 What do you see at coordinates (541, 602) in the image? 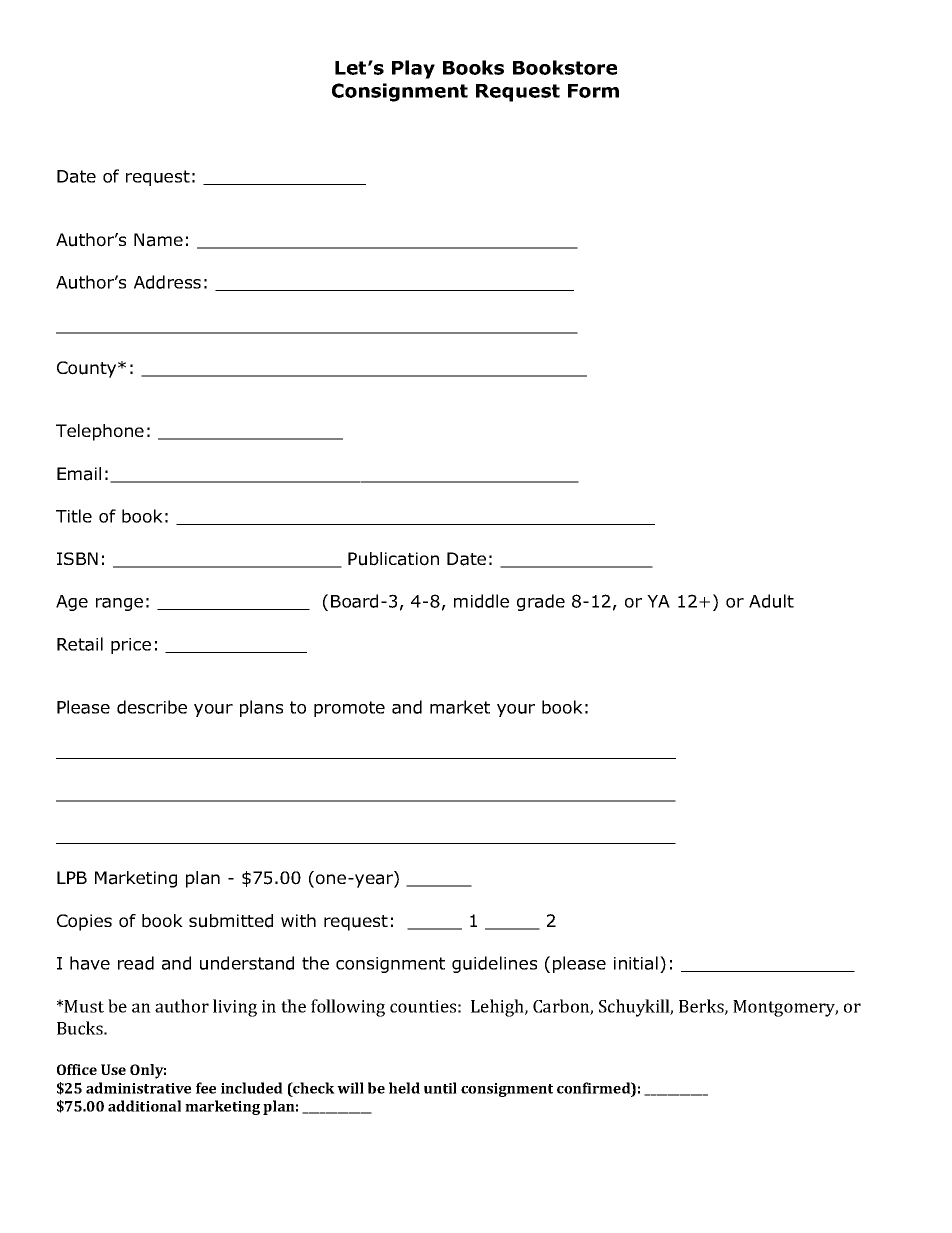
I see `grade` at bounding box center [541, 602].
